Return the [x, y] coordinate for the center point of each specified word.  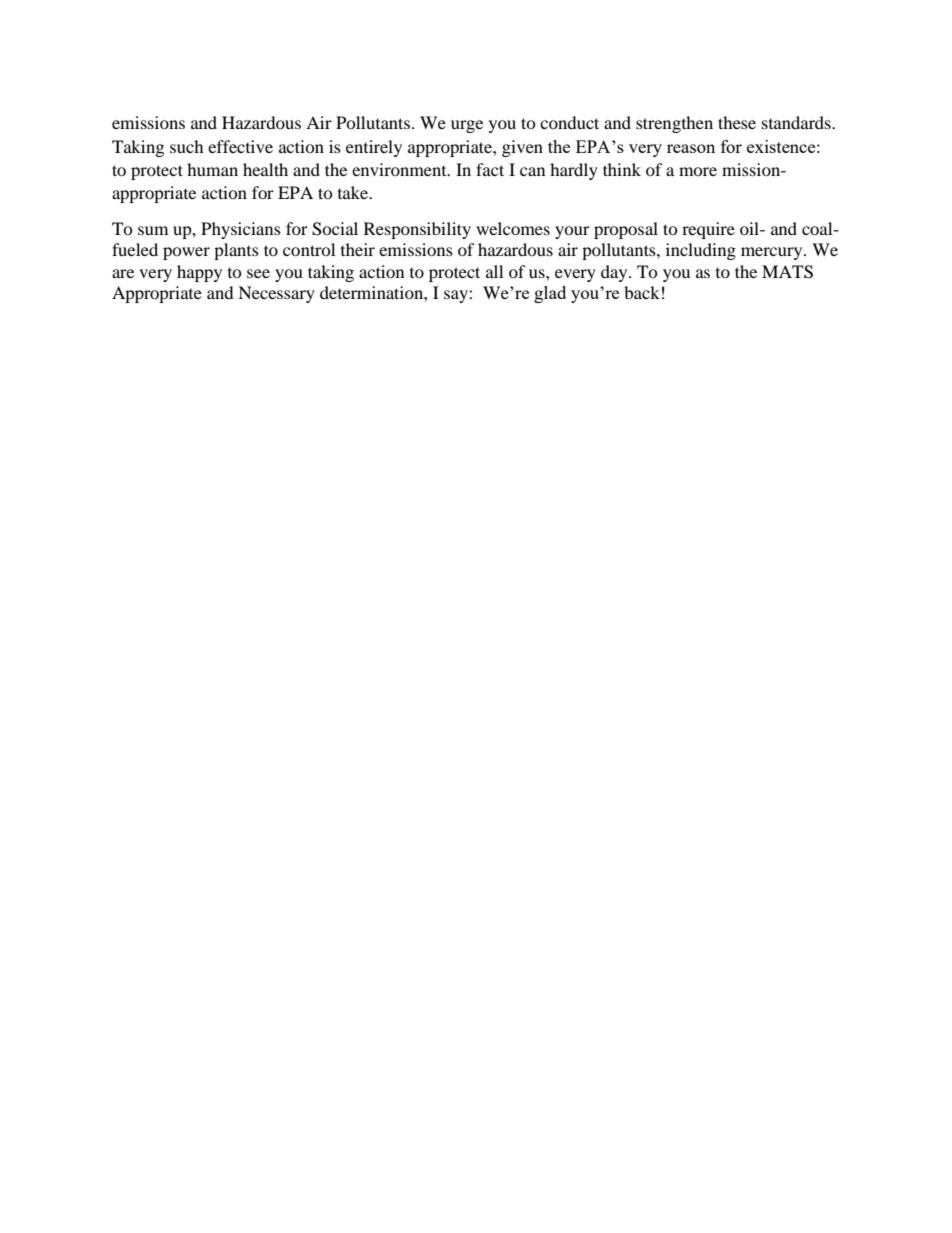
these [737, 122]
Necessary [276, 294]
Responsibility [417, 230]
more [698, 171]
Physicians [241, 230]
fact [490, 169]
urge [467, 126]
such [186, 146]
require [708, 230]
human [212, 169]
